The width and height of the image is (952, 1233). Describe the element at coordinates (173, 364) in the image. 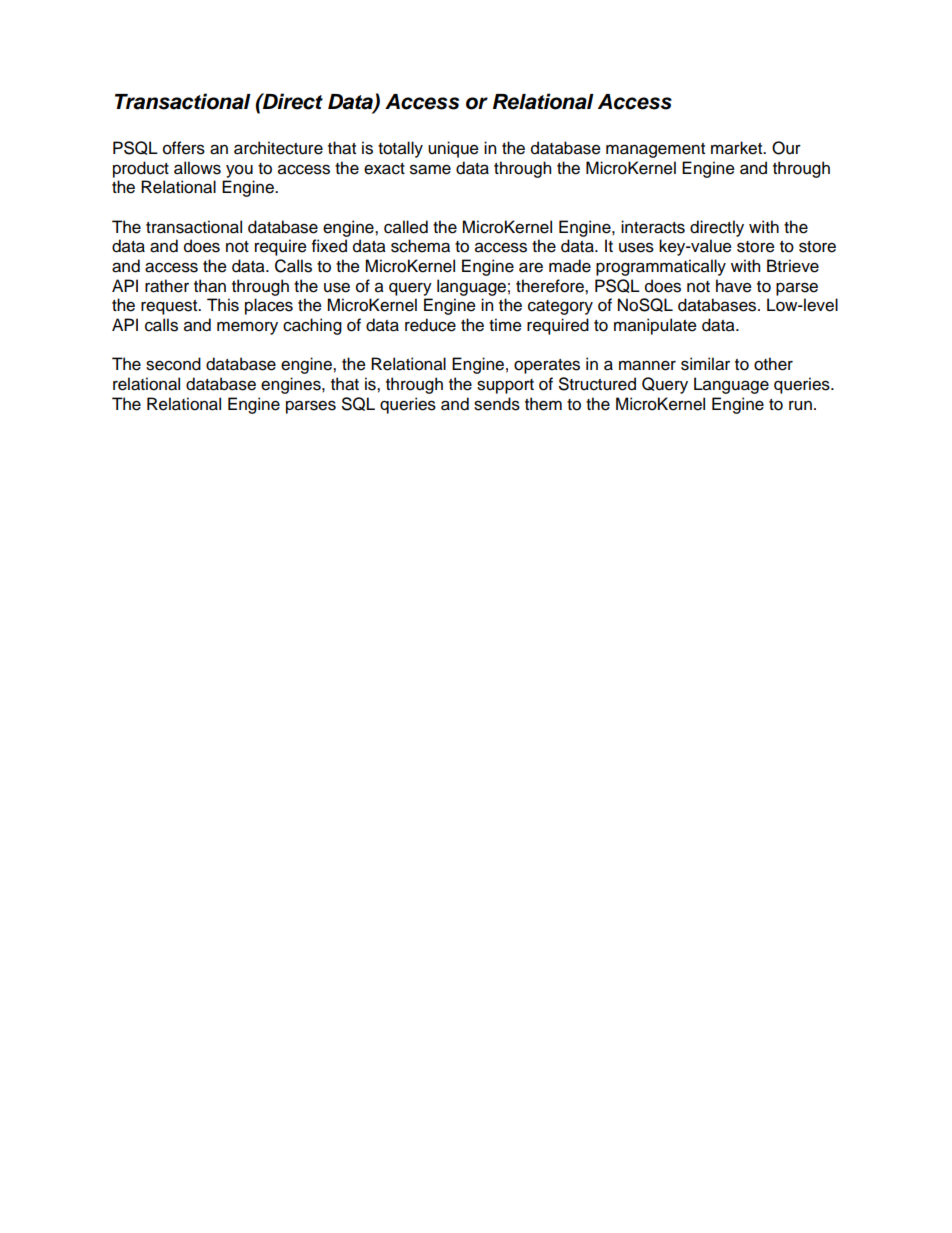

I see `second` at that location.
